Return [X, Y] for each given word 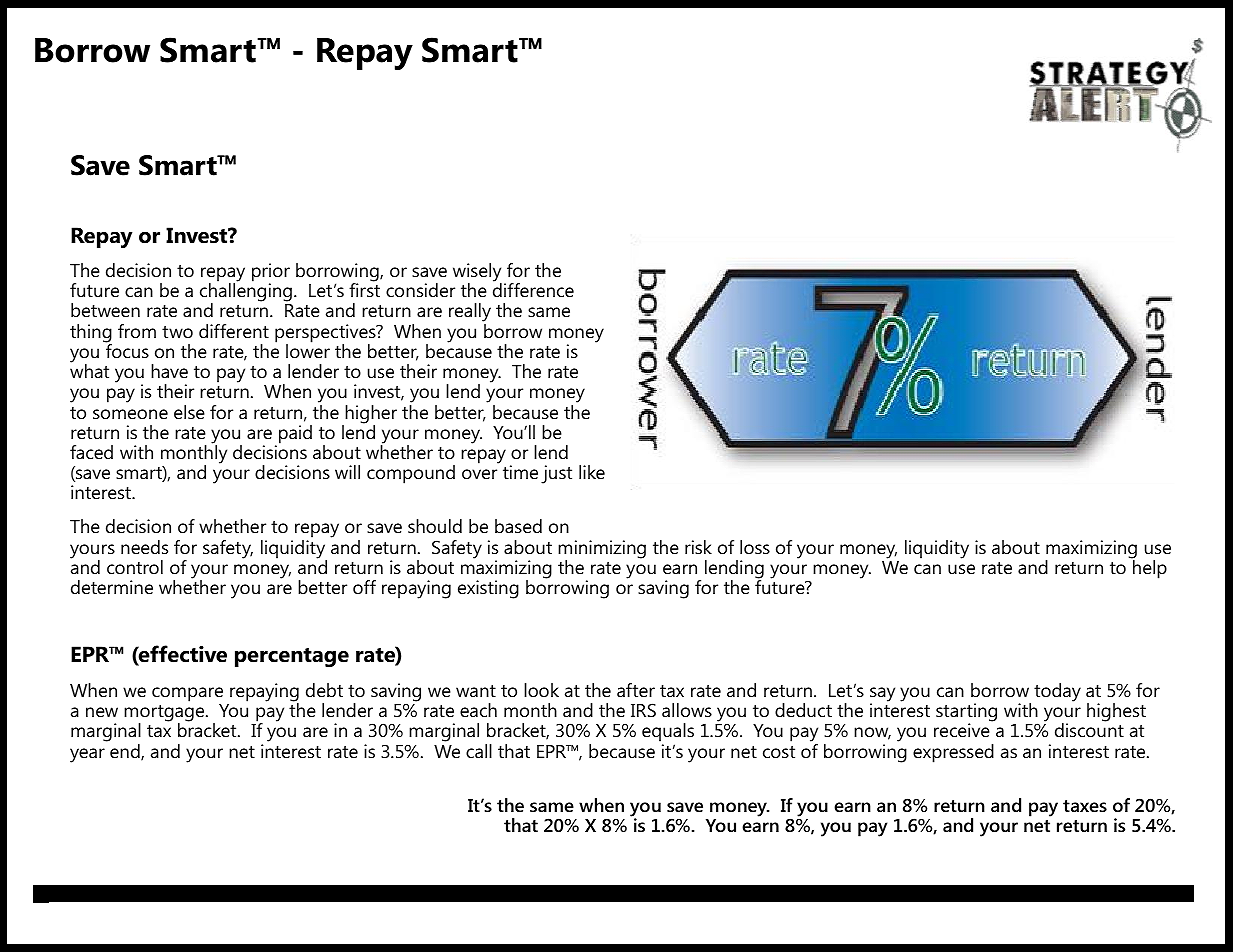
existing [488, 589]
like [592, 472]
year [87, 755]
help [1149, 568]
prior [271, 273]
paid [295, 434]
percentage [292, 657]
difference [533, 289]
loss [755, 547]
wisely [477, 273]
